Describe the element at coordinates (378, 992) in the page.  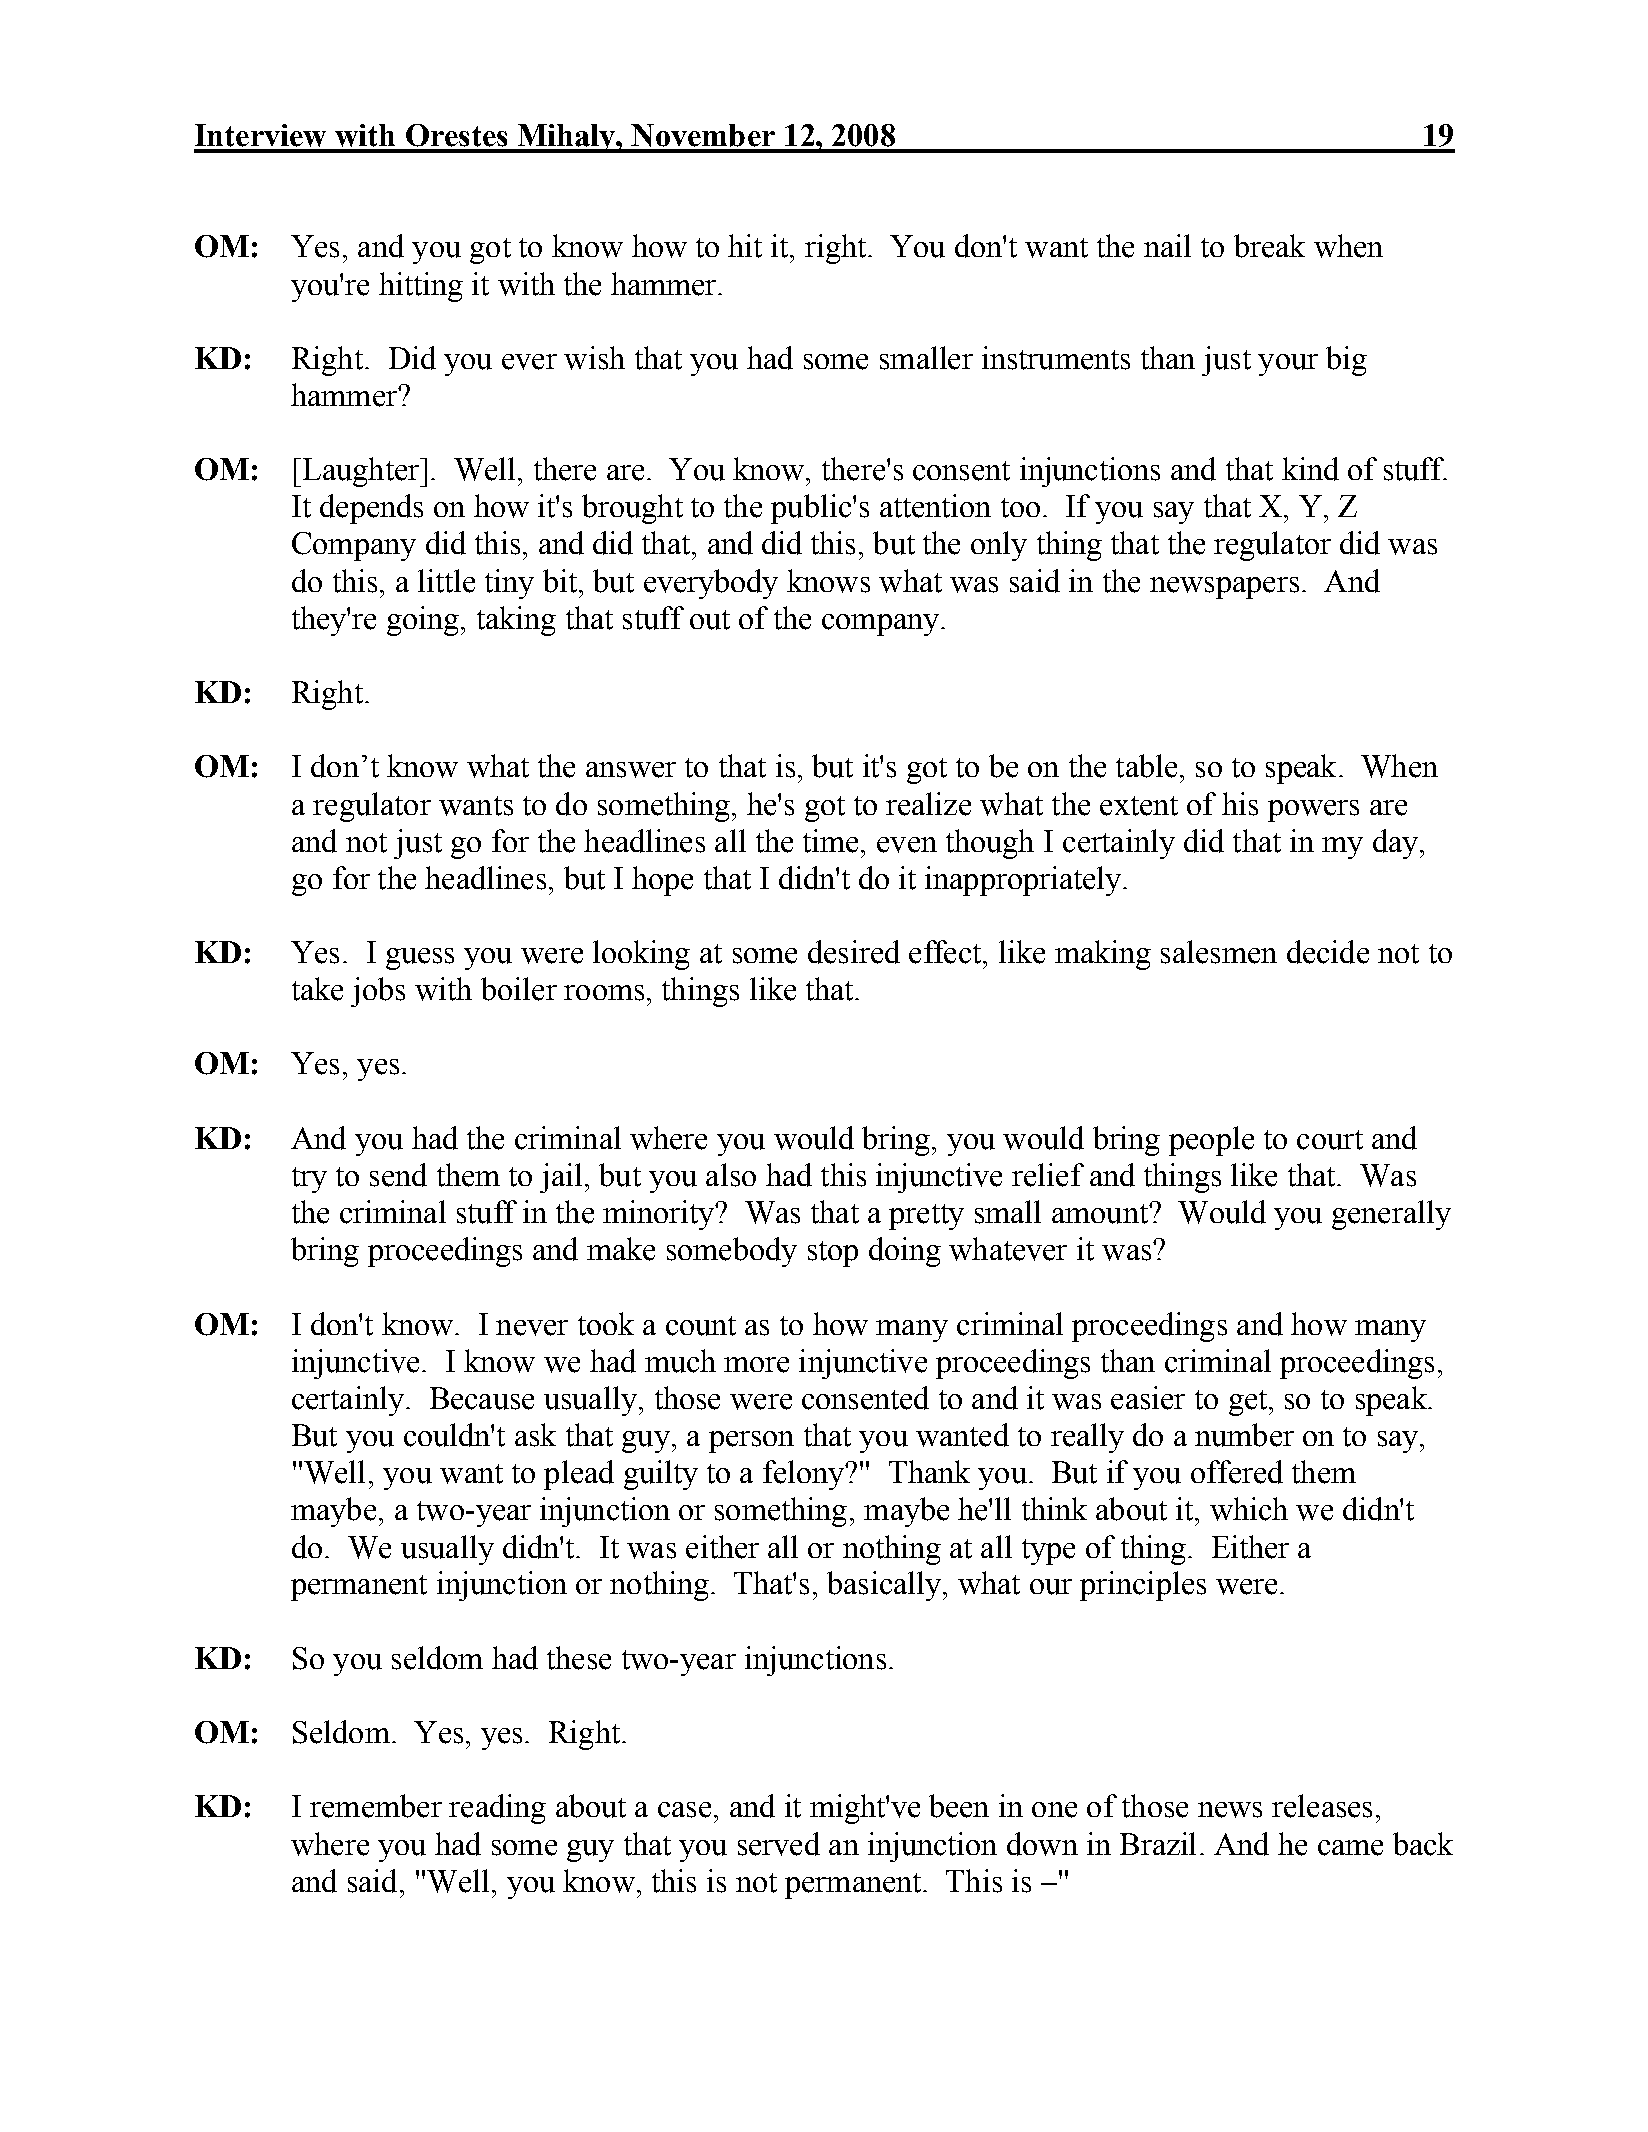
I see `jobs` at that location.
